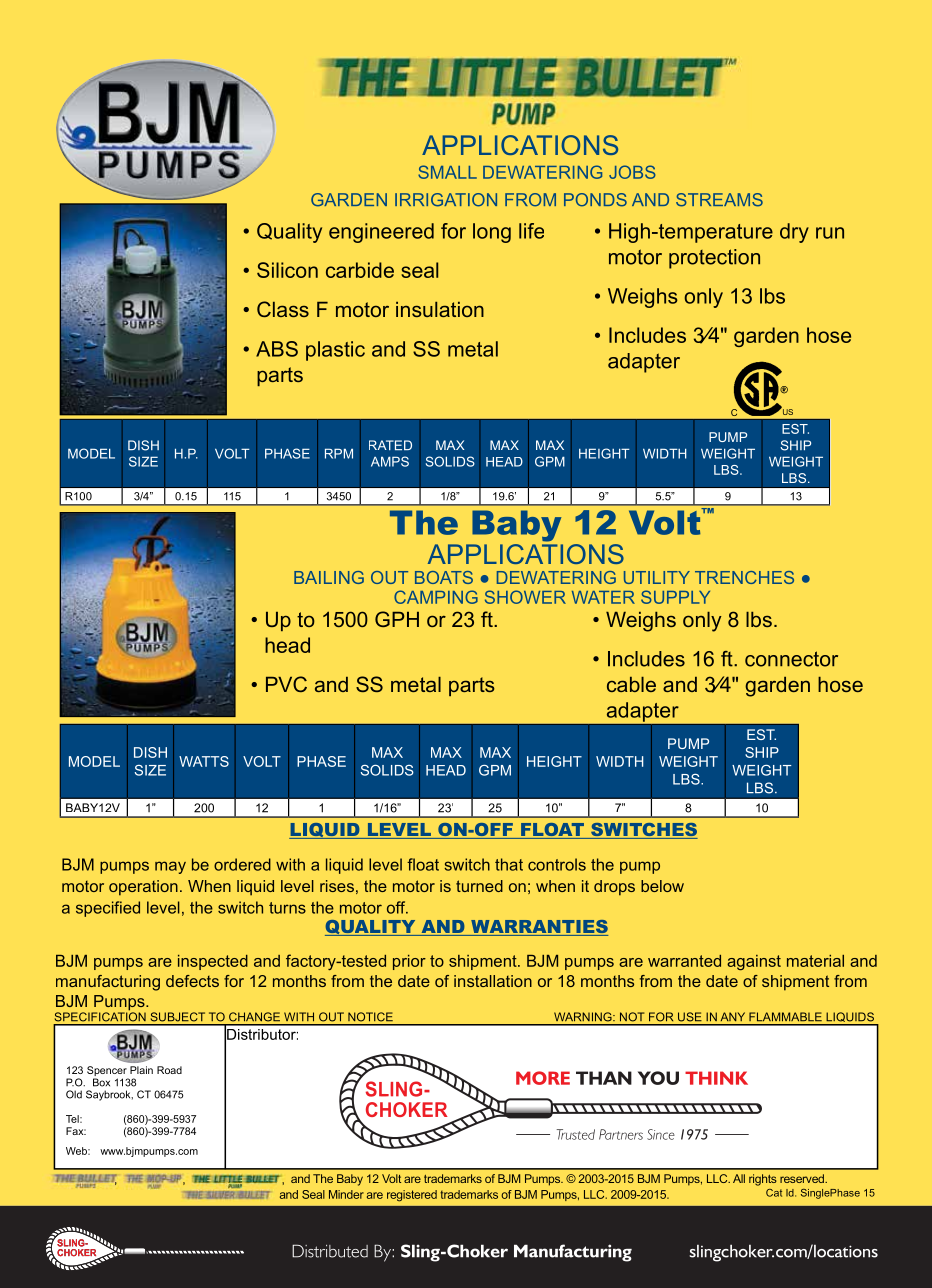  Describe the element at coordinates (287, 270) in the screenshot. I see `Silicon` at that location.
